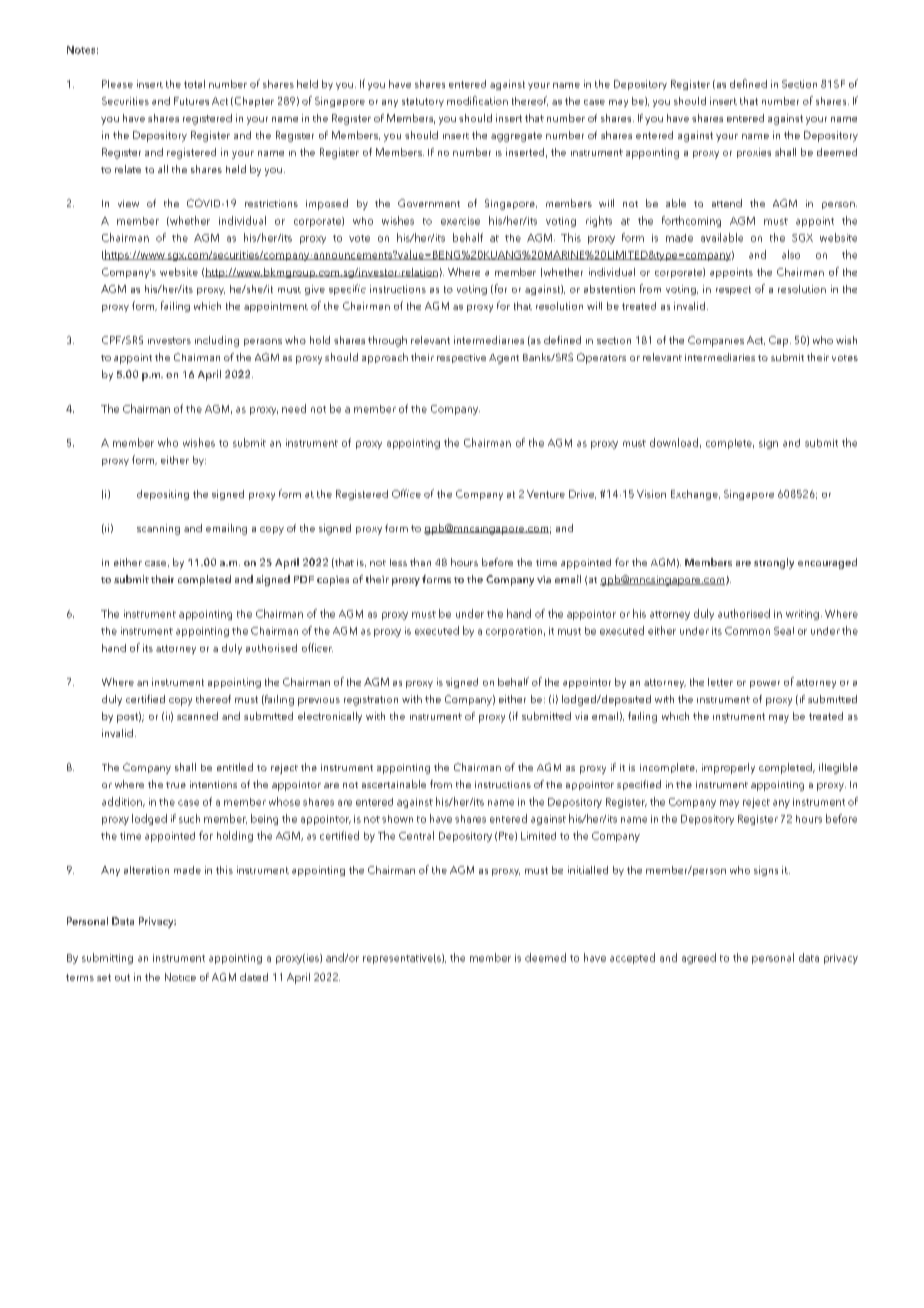  What do you see at coordinates (180, 977) in the image?
I see `Notice` at bounding box center [180, 977].
